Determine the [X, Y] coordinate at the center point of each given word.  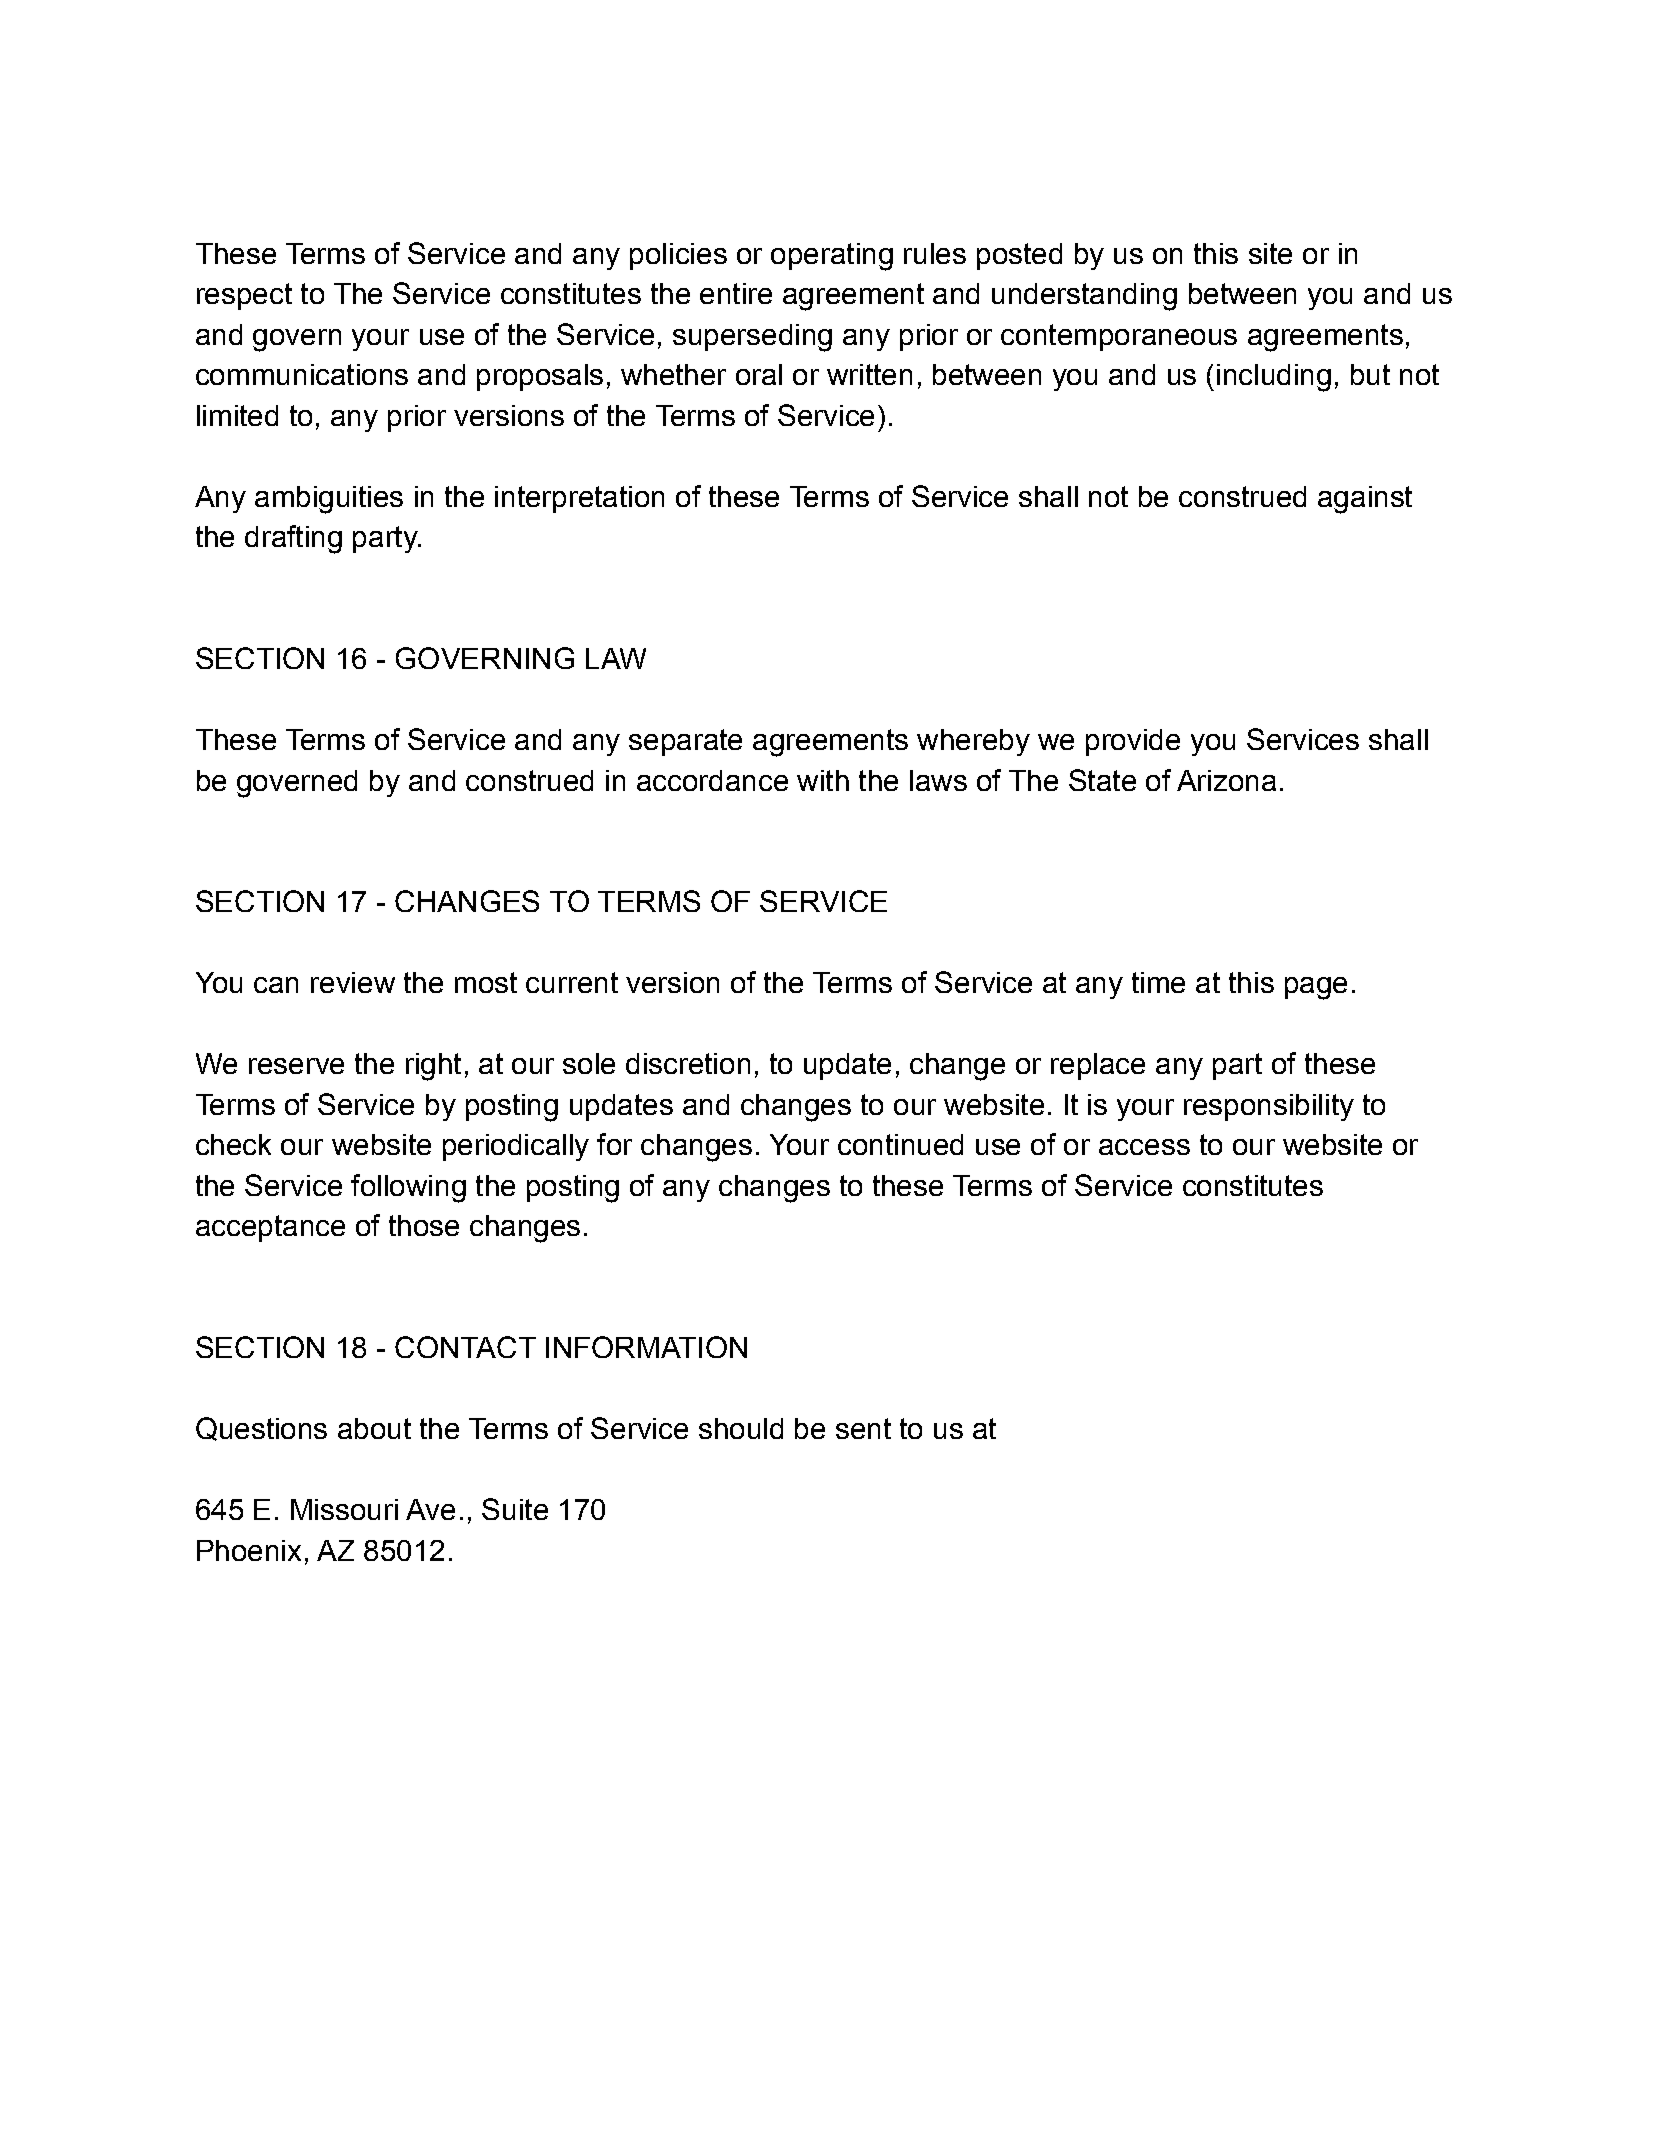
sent [863, 1428]
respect [244, 296]
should [741, 1428]
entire [736, 293]
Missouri [344, 1509]
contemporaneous [1119, 337]
